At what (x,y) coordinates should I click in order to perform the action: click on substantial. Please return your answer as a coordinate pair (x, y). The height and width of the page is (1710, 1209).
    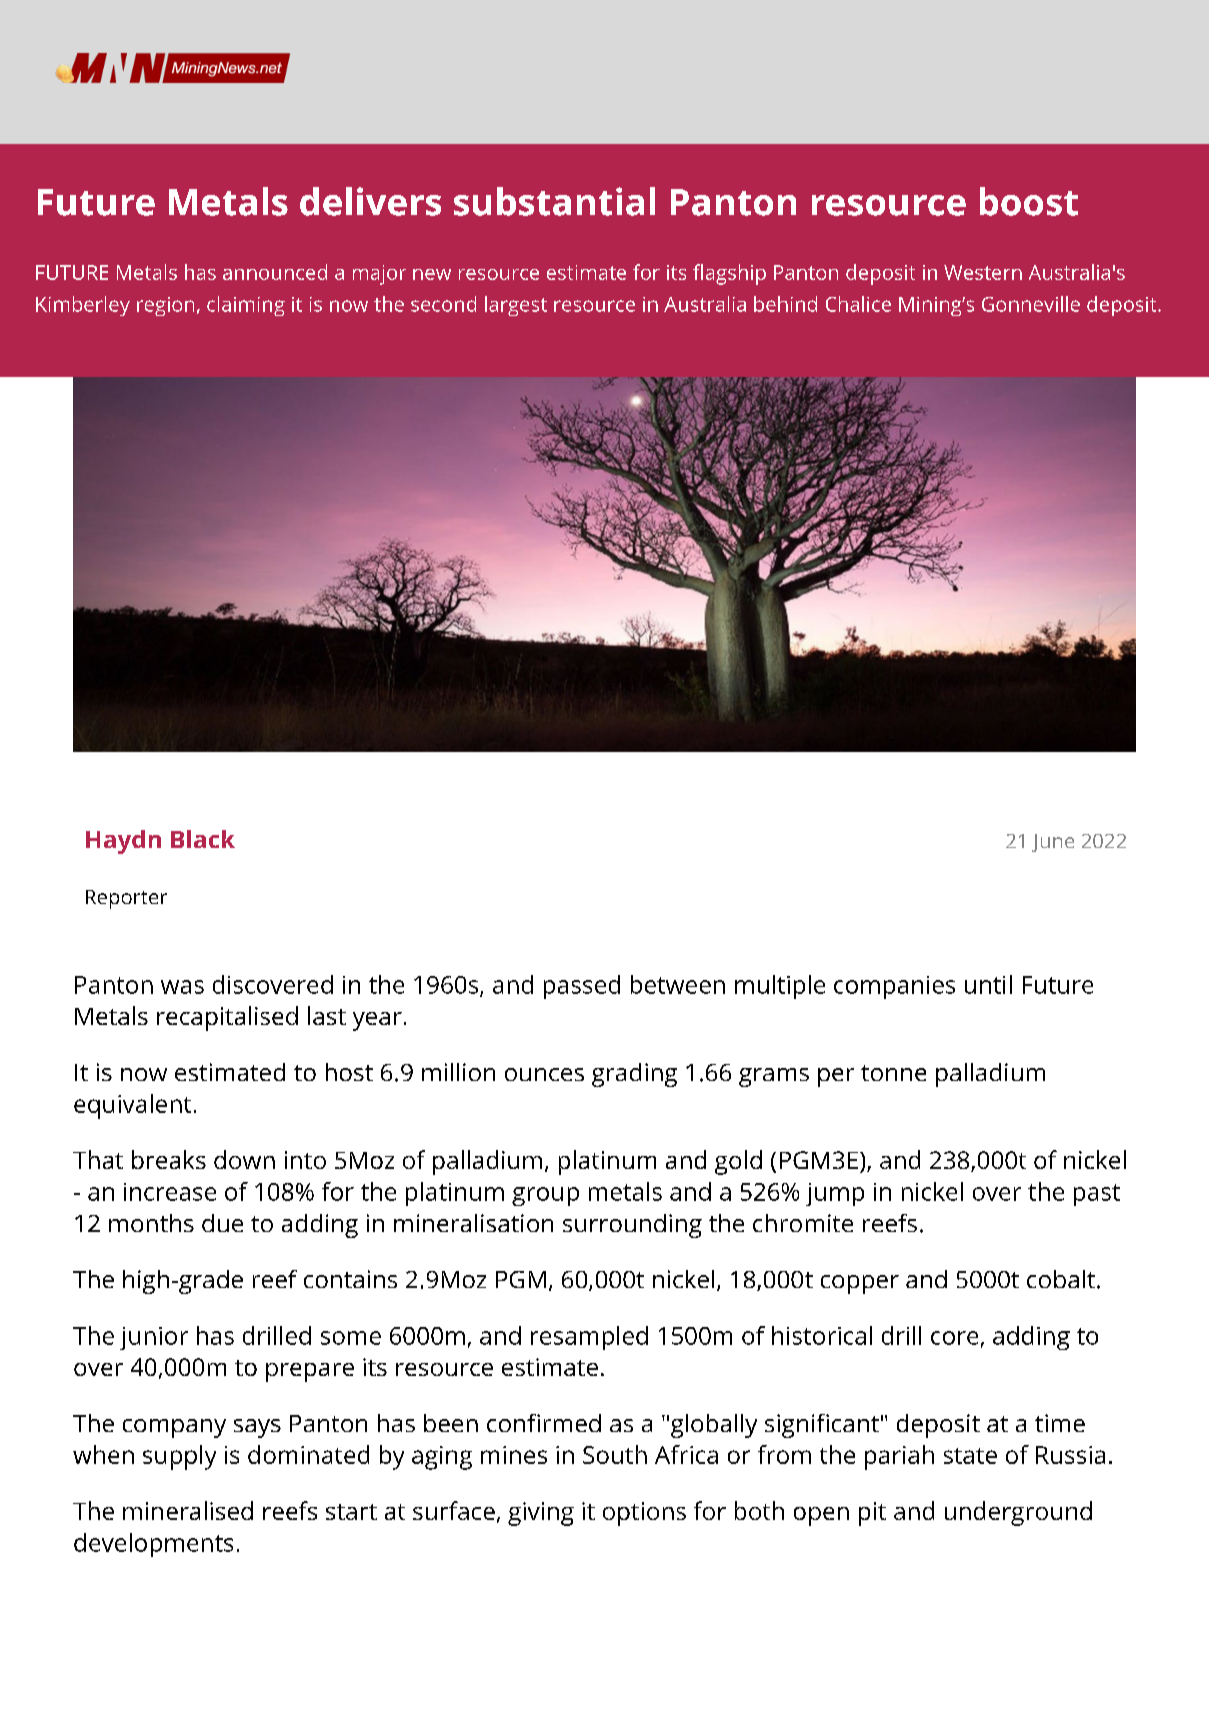
    Looking at the image, I should click on (554, 201).
